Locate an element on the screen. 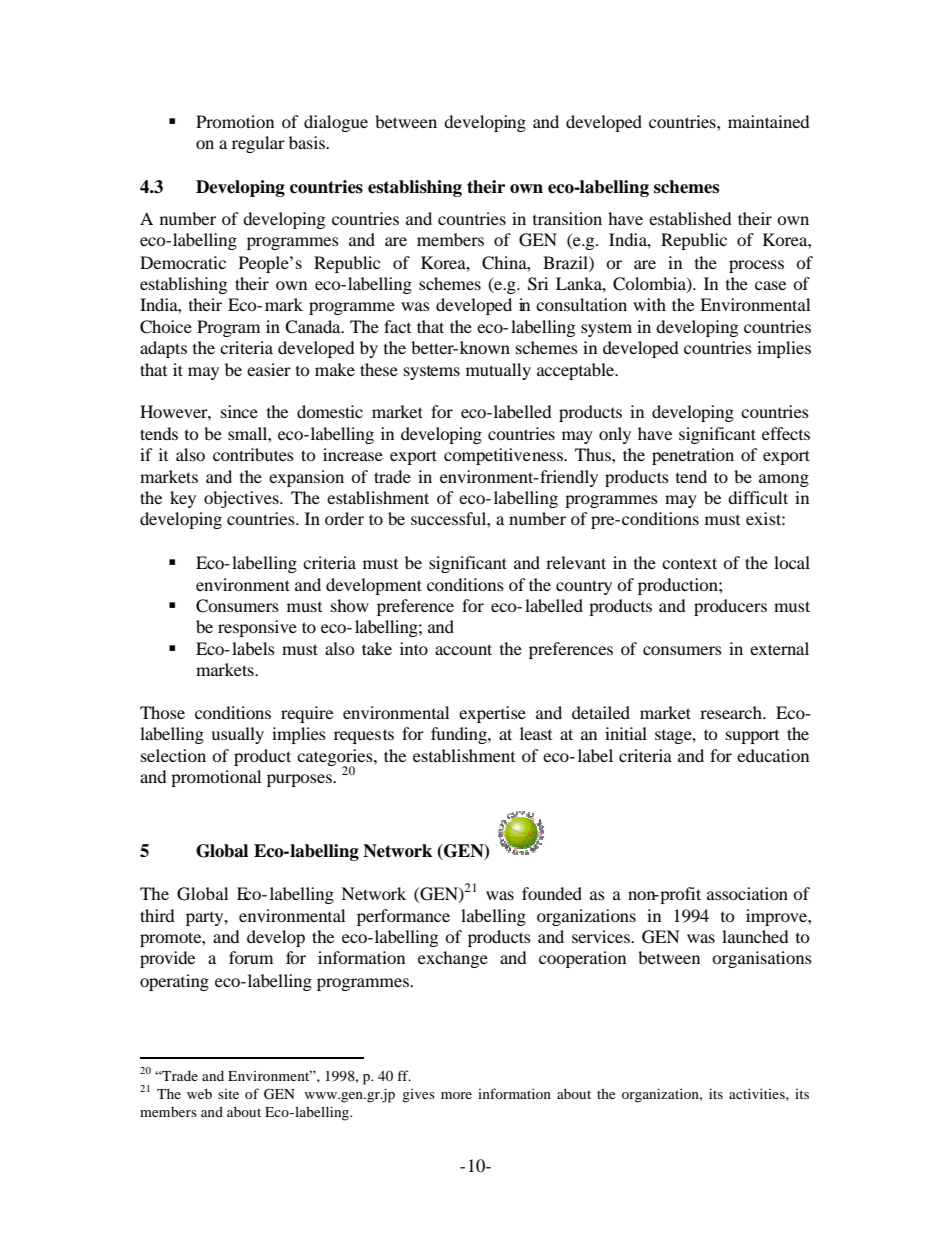 This screenshot has height=1233, width=952. responsive is located at coordinates (257, 628).
